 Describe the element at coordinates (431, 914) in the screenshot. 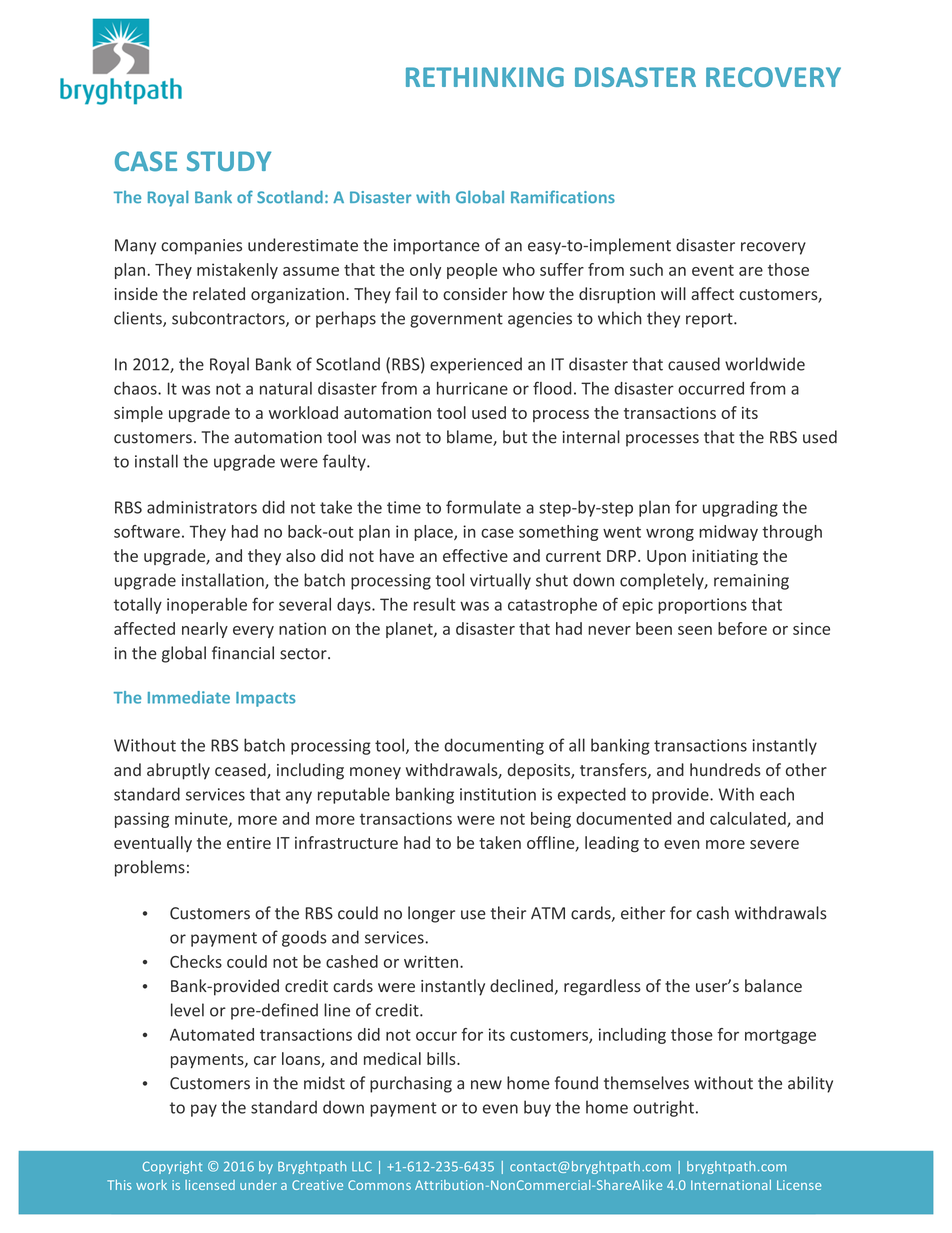

I see `longer` at that location.
